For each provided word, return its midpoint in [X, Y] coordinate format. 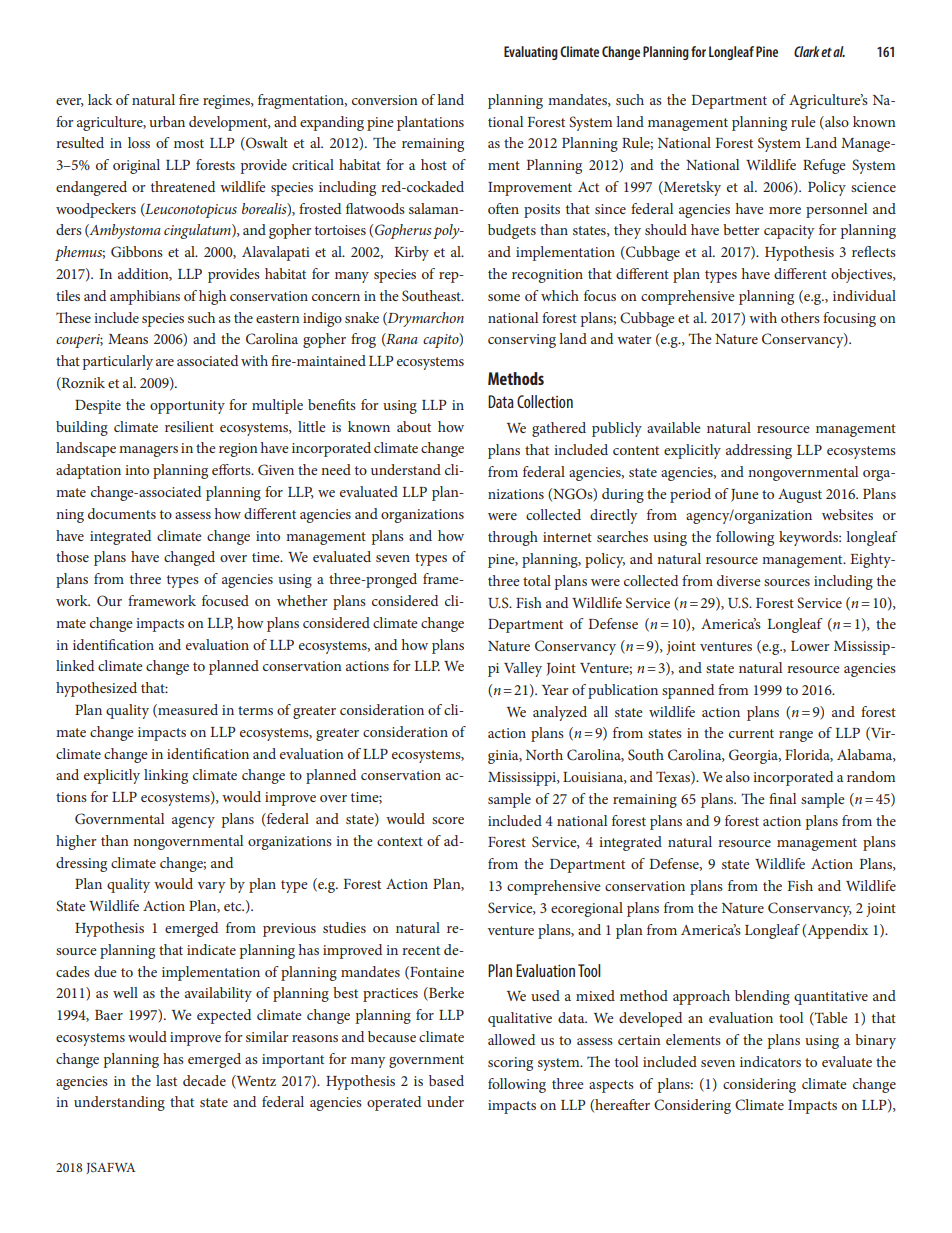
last [166, 1080]
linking [166, 776]
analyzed [560, 713]
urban [167, 121]
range [796, 736]
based [446, 1080]
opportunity [187, 407]
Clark [807, 51]
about [414, 426]
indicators [770, 1061]
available [674, 427]
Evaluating [531, 53]
